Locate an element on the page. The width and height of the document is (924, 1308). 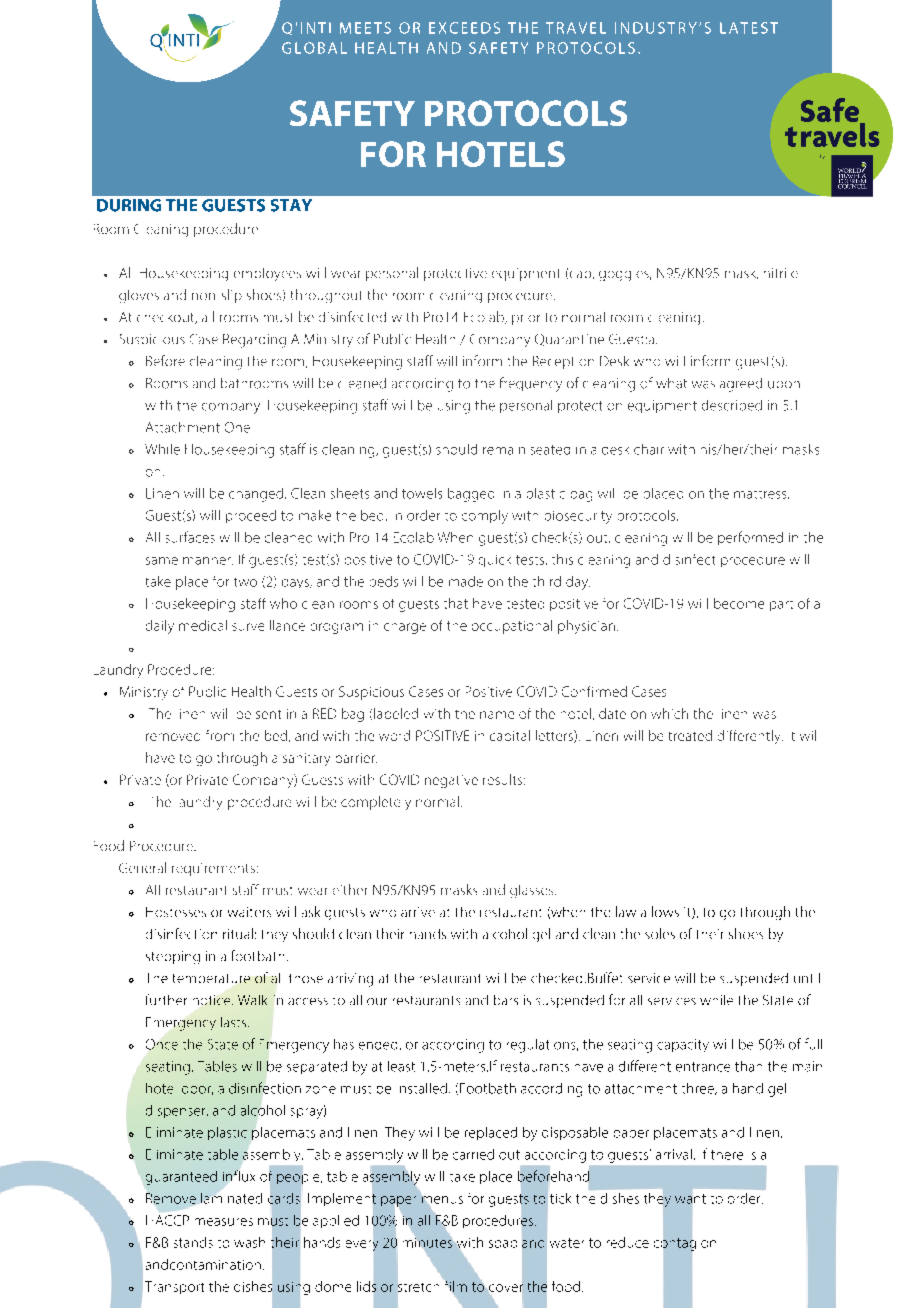
occupational is located at coordinates (512, 627).
